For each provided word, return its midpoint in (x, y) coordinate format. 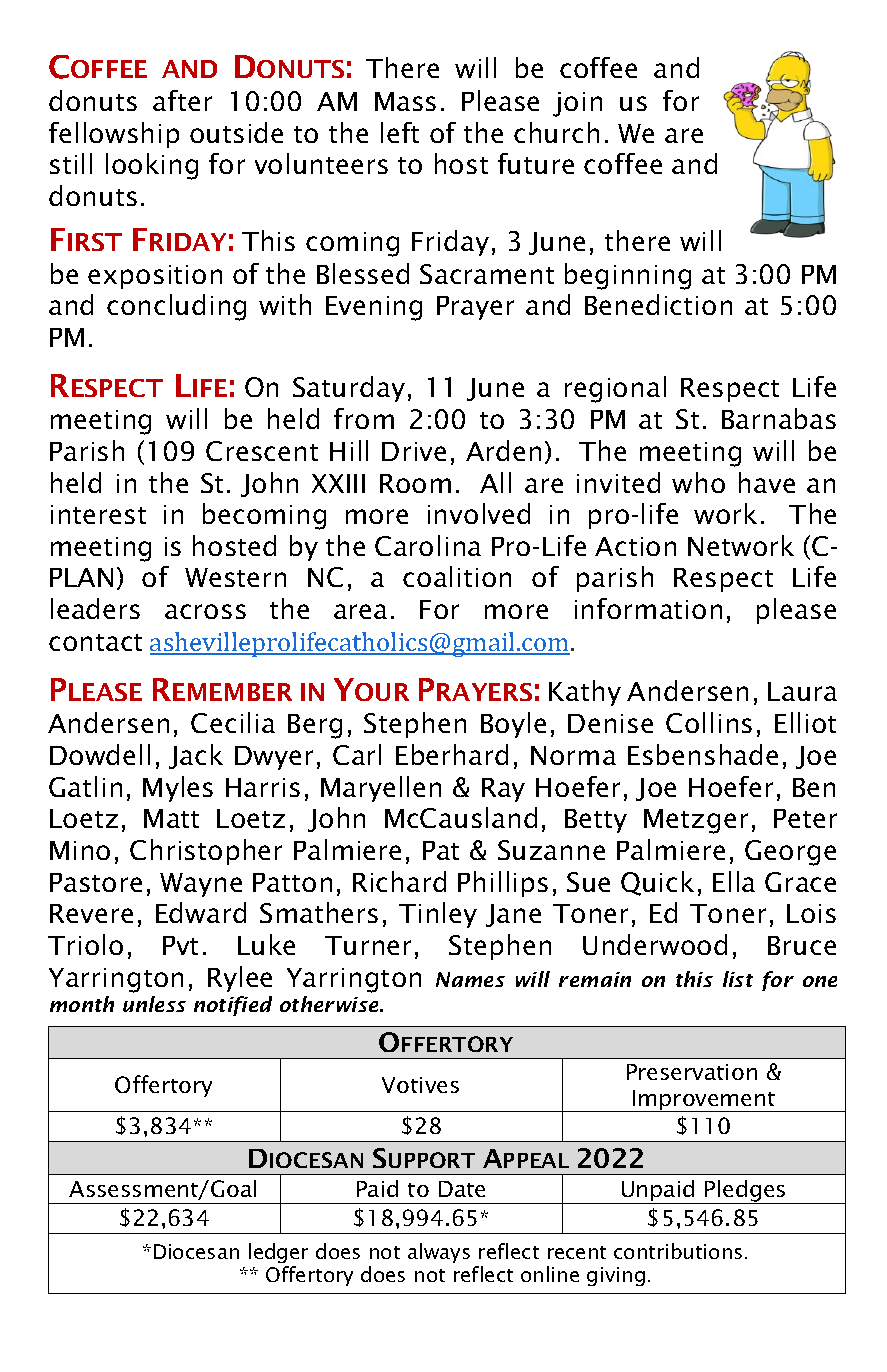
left (400, 132)
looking (152, 166)
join (577, 104)
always (439, 1253)
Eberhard (452, 754)
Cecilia (233, 722)
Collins (709, 722)
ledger (278, 1253)
